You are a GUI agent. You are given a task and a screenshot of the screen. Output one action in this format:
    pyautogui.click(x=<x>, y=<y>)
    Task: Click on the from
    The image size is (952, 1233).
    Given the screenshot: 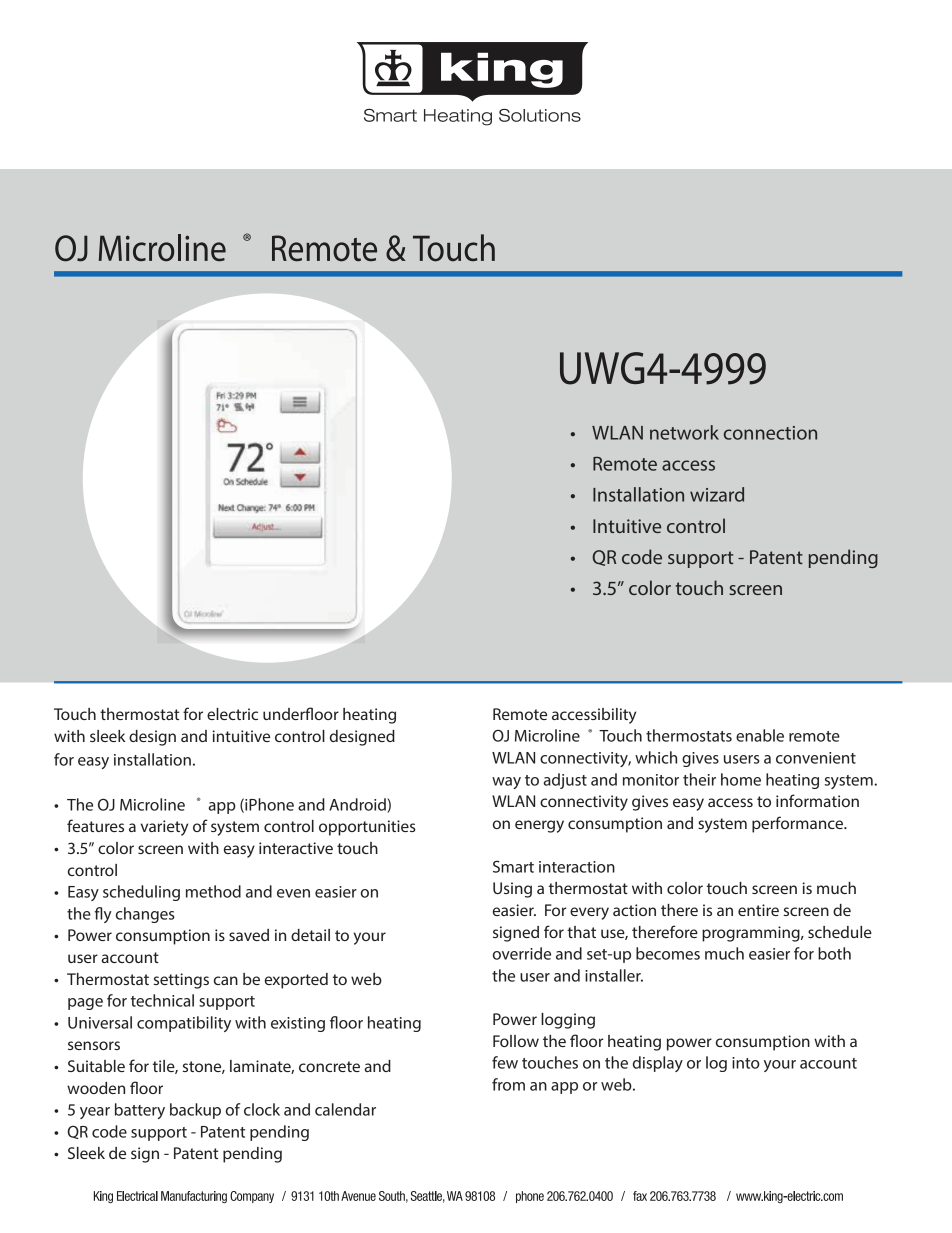 What is the action you would take?
    pyautogui.click(x=508, y=1084)
